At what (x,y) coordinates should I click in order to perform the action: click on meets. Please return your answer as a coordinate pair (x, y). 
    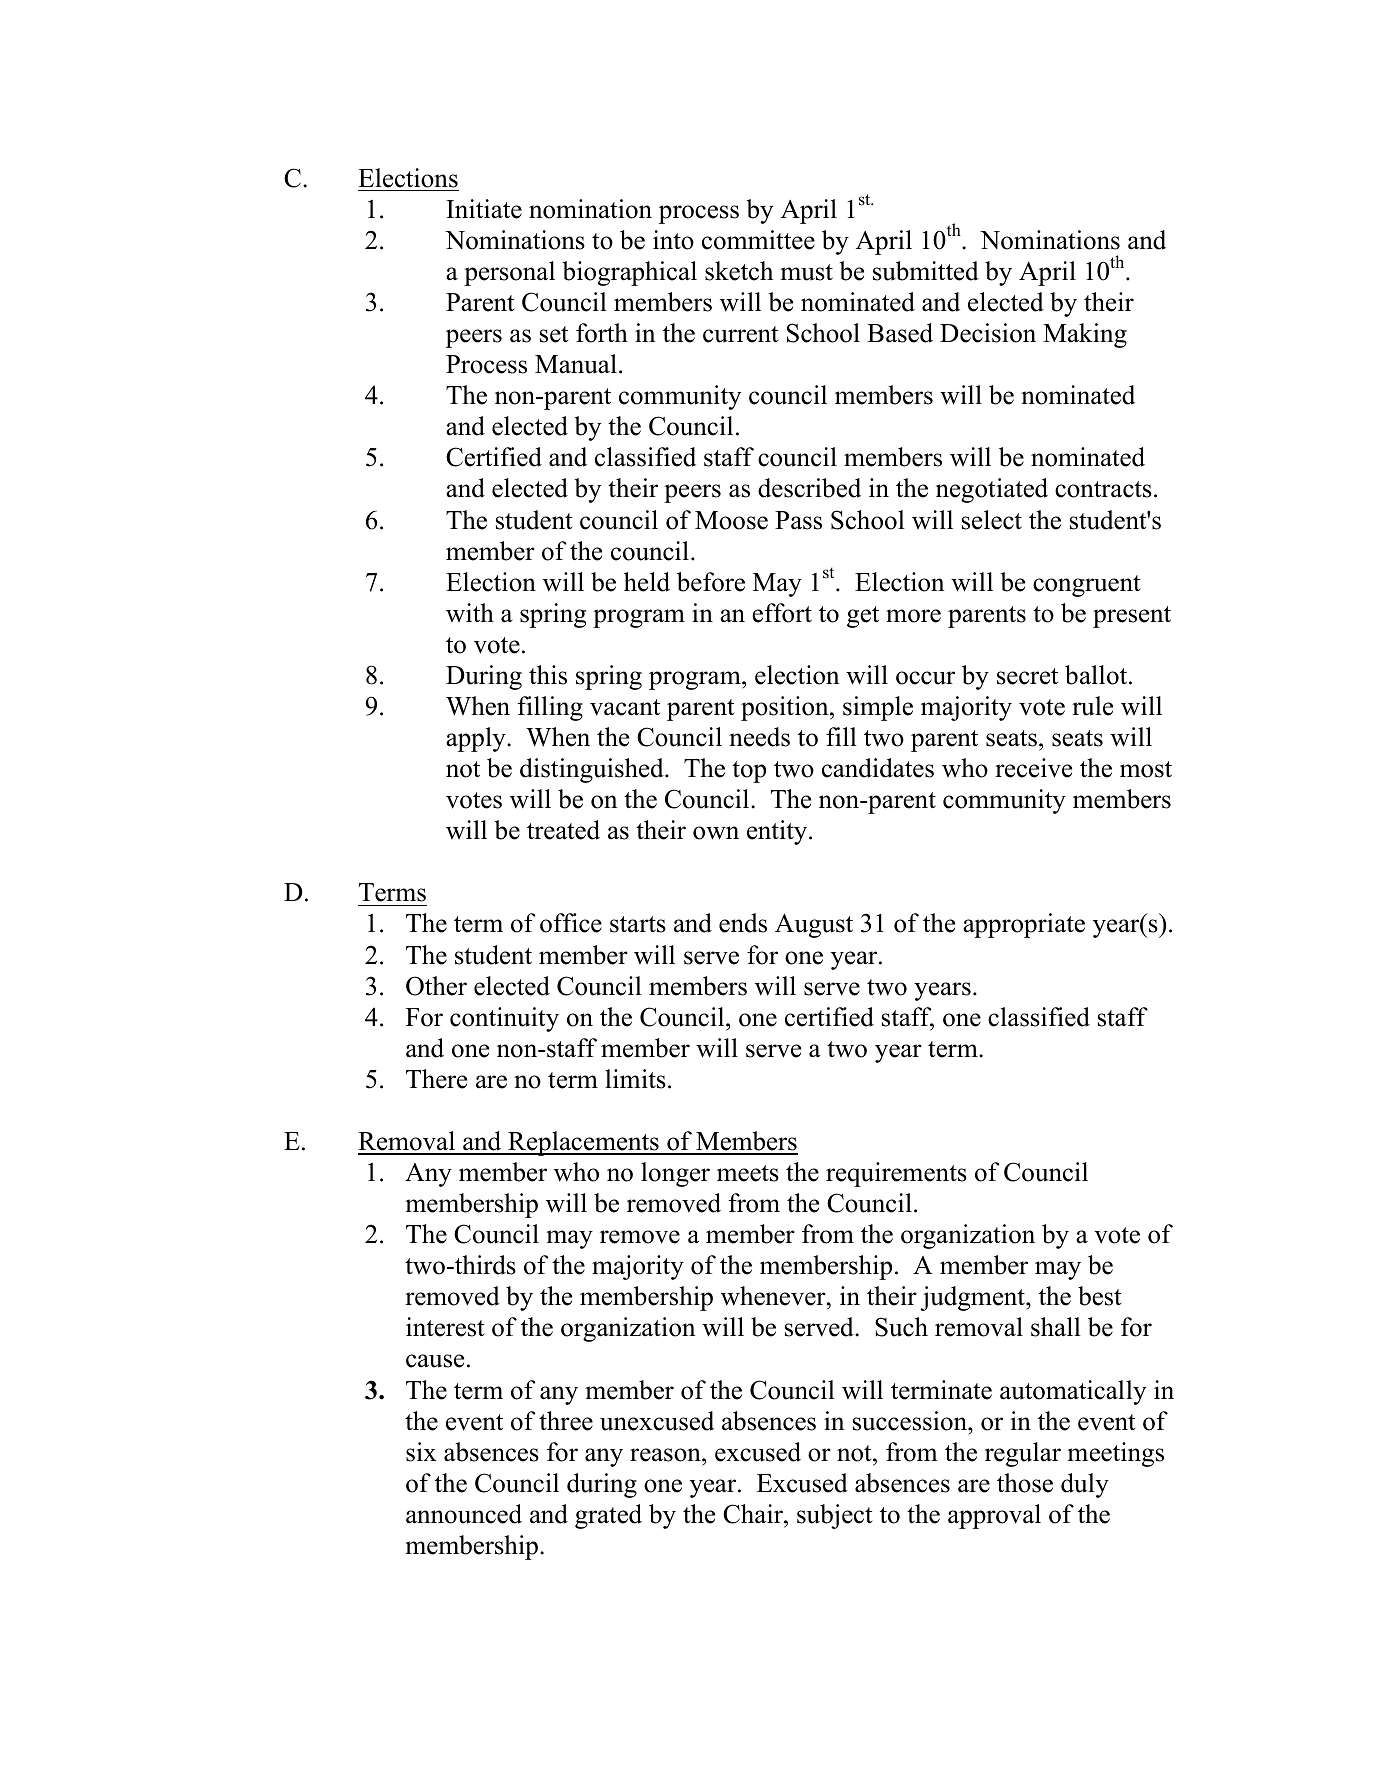
    Looking at the image, I should click on (748, 1173).
